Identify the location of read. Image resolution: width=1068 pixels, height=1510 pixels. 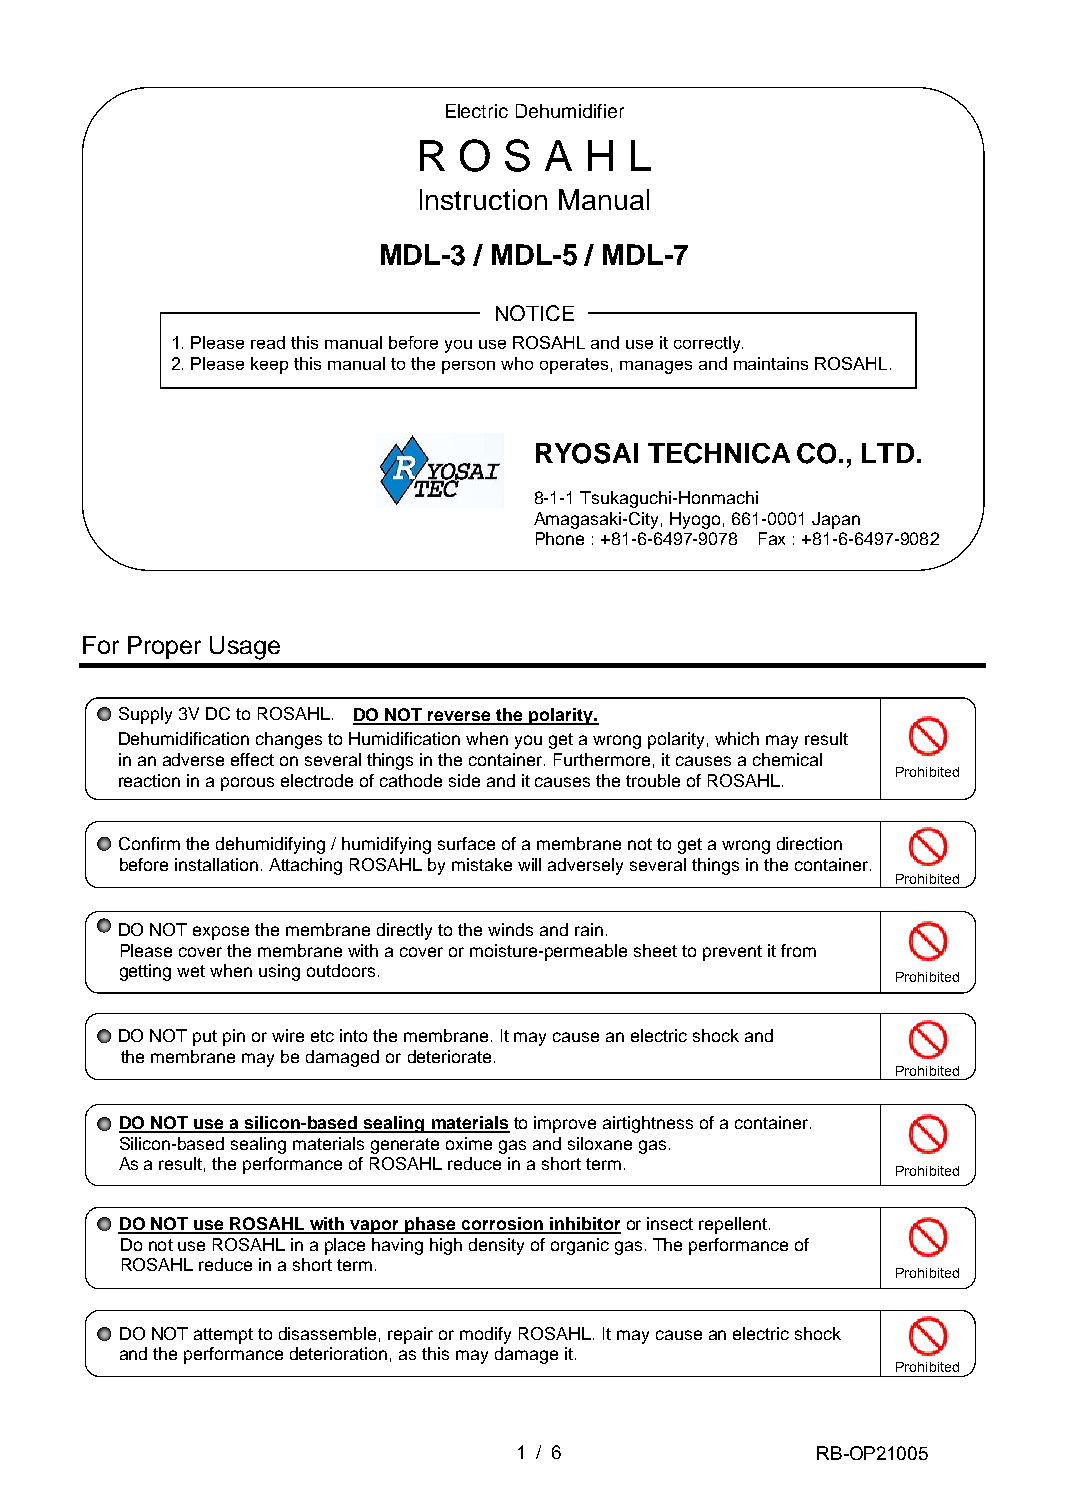
(268, 342).
